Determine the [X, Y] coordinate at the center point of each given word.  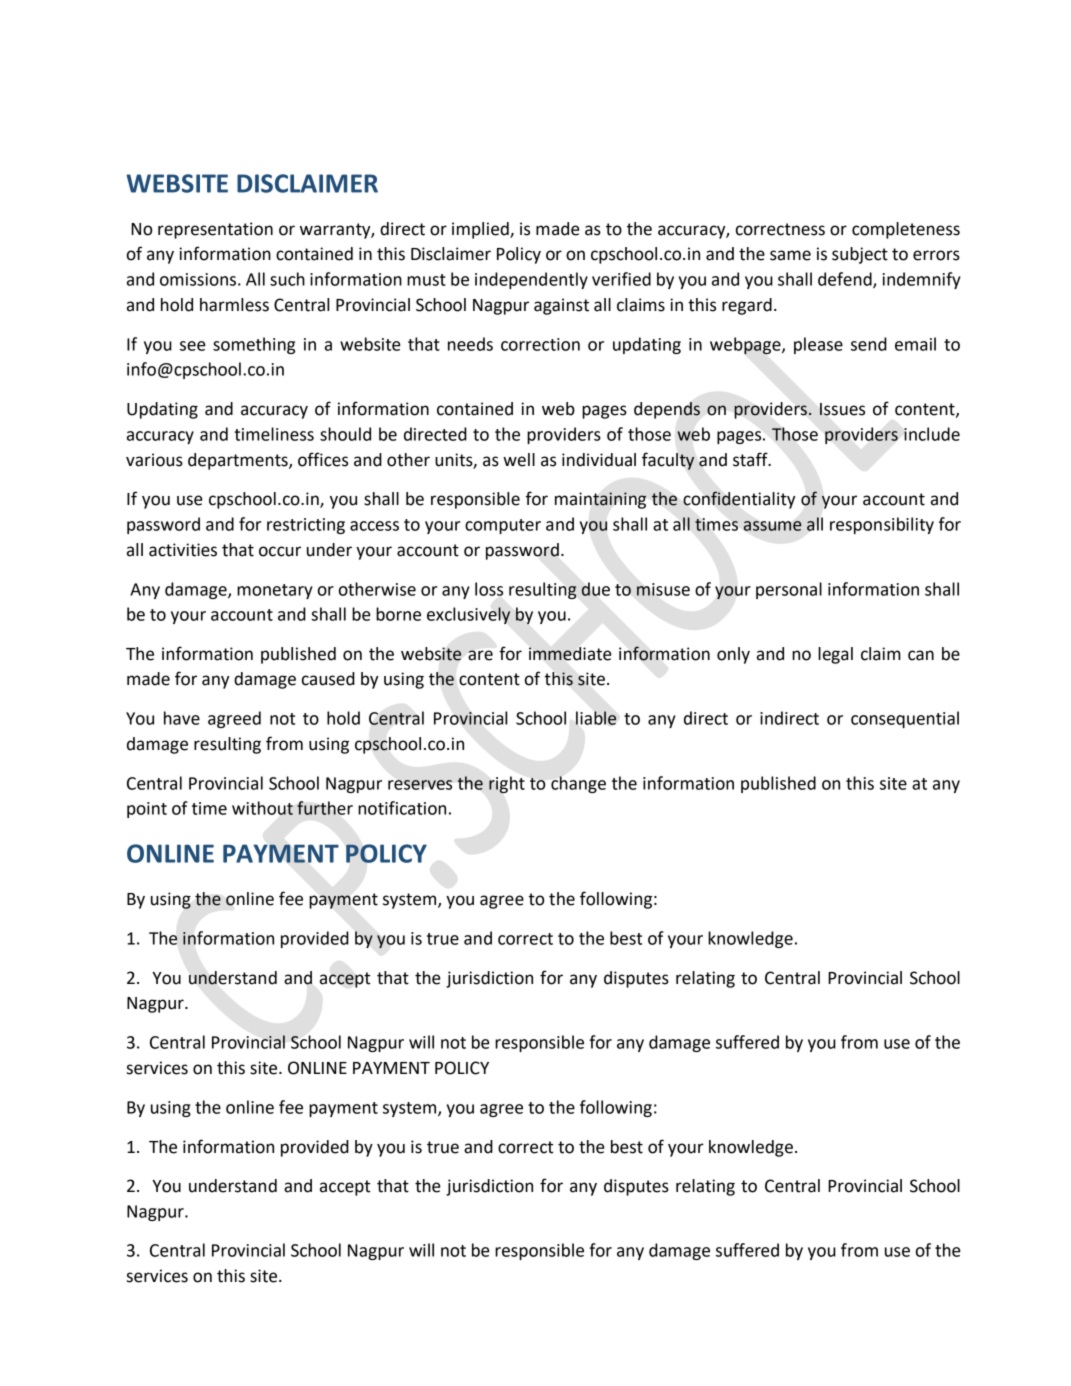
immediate [570, 654]
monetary [275, 591]
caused [328, 679]
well [519, 460]
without [262, 808]
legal [835, 655]
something [254, 345]
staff [751, 459]
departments [239, 461]
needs [470, 344]
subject [860, 255]
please [818, 345]
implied [481, 230]
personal [789, 590]
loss [489, 589]
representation [215, 230]
